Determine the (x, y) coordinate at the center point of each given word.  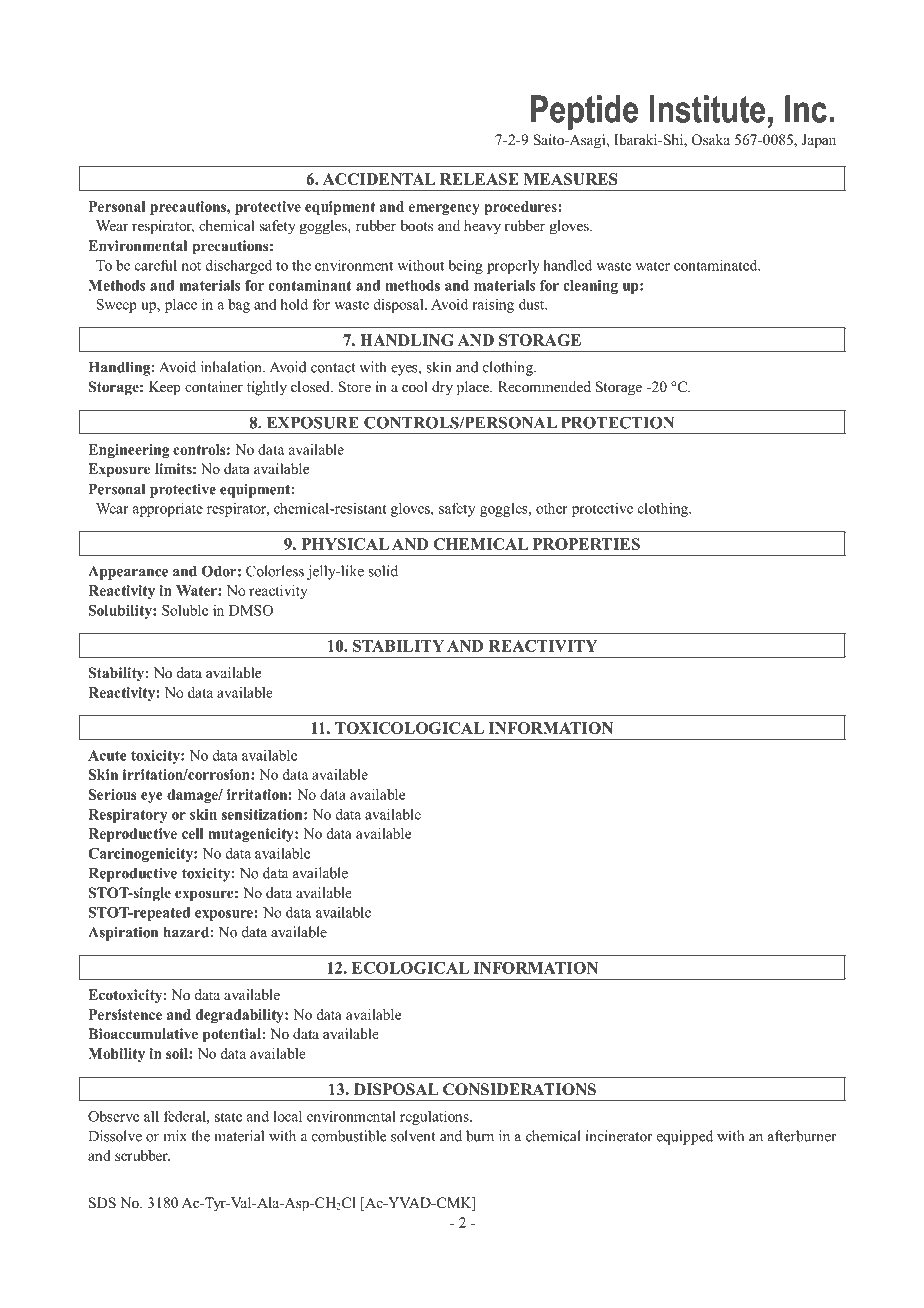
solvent (413, 1136)
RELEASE (479, 179)
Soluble (185, 610)
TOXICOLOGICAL (409, 728)
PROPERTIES (586, 544)
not (191, 266)
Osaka (711, 140)
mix (175, 1136)
